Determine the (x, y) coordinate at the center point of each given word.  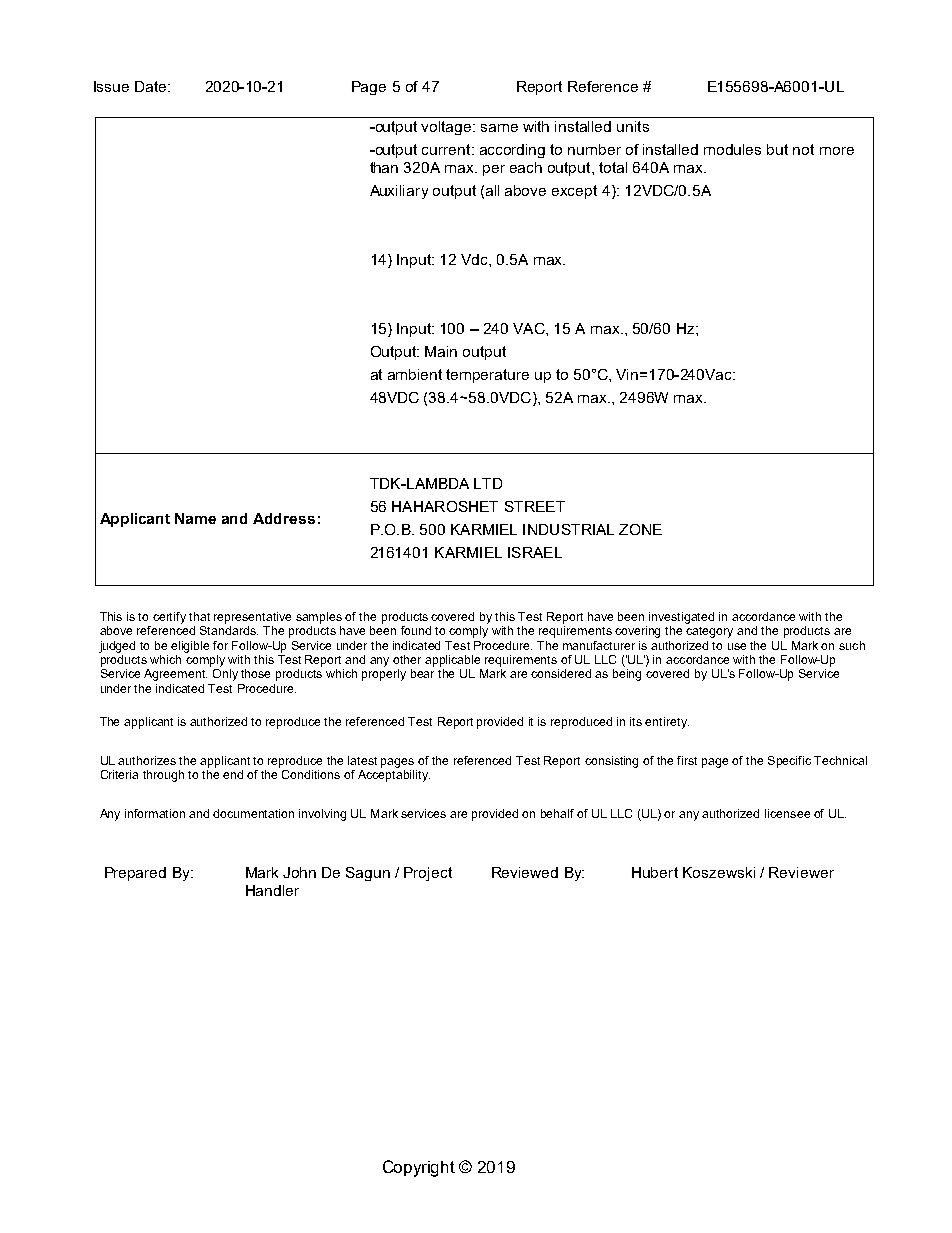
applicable (452, 661)
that (199, 616)
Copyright (419, 1168)
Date (152, 86)
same (499, 128)
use (737, 646)
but (777, 149)
